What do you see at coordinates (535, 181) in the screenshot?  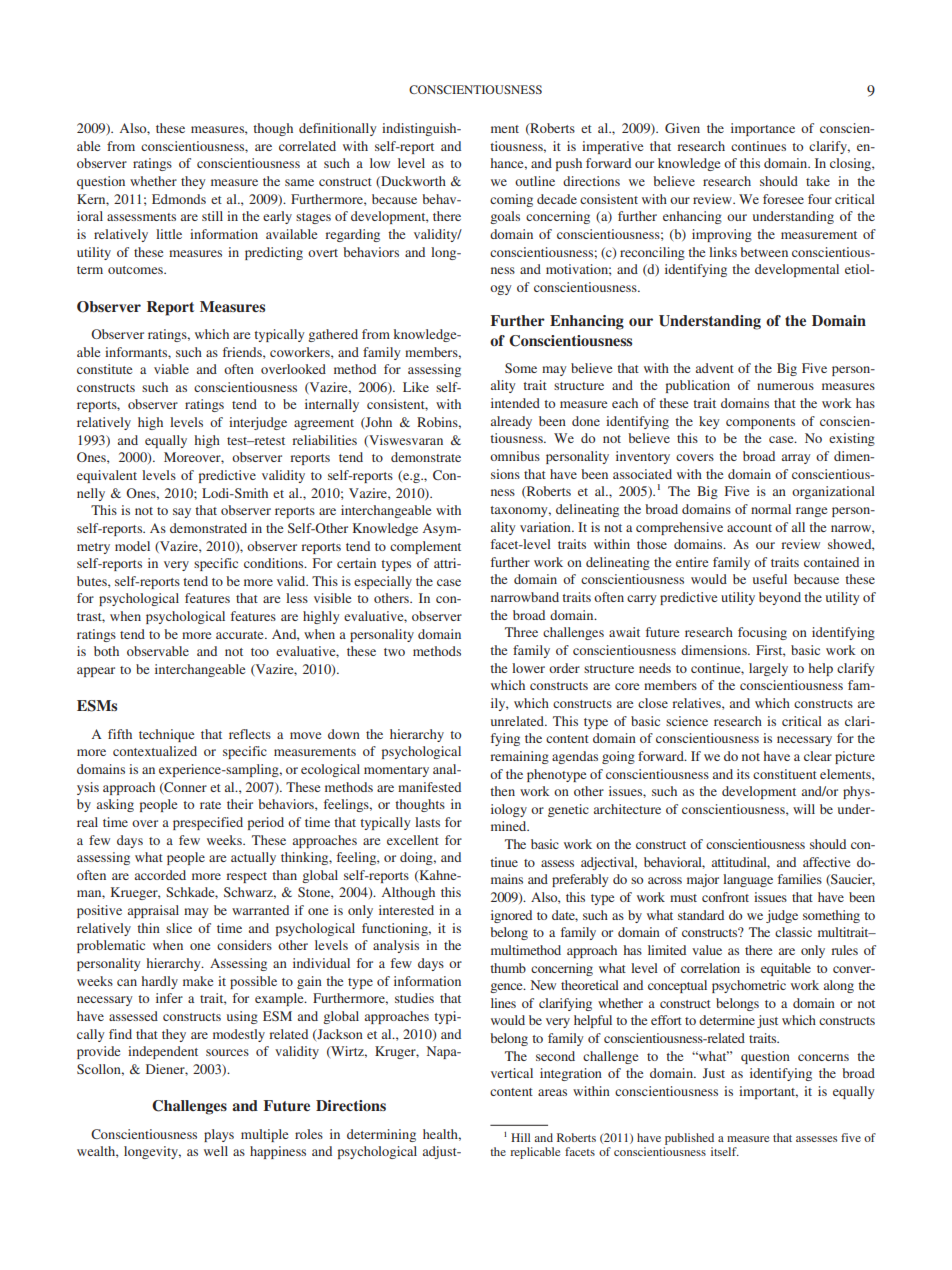 I see `outline` at bounding box center [535, 181].
